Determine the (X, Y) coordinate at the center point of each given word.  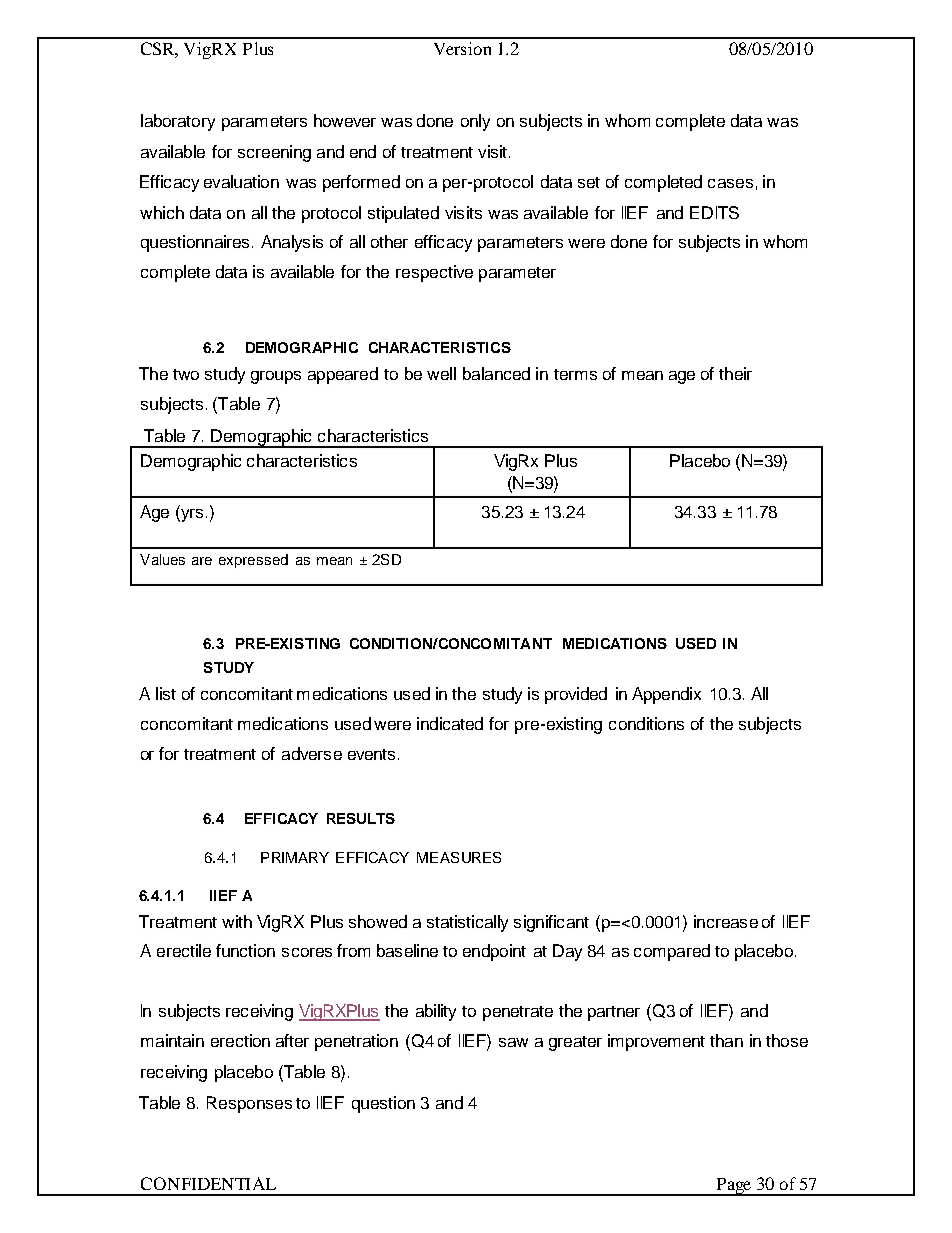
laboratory (178, 122)
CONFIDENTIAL (208, 1183)
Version (462, 48)
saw (513, 1042)
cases (730, 183)
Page (733, 1187)
